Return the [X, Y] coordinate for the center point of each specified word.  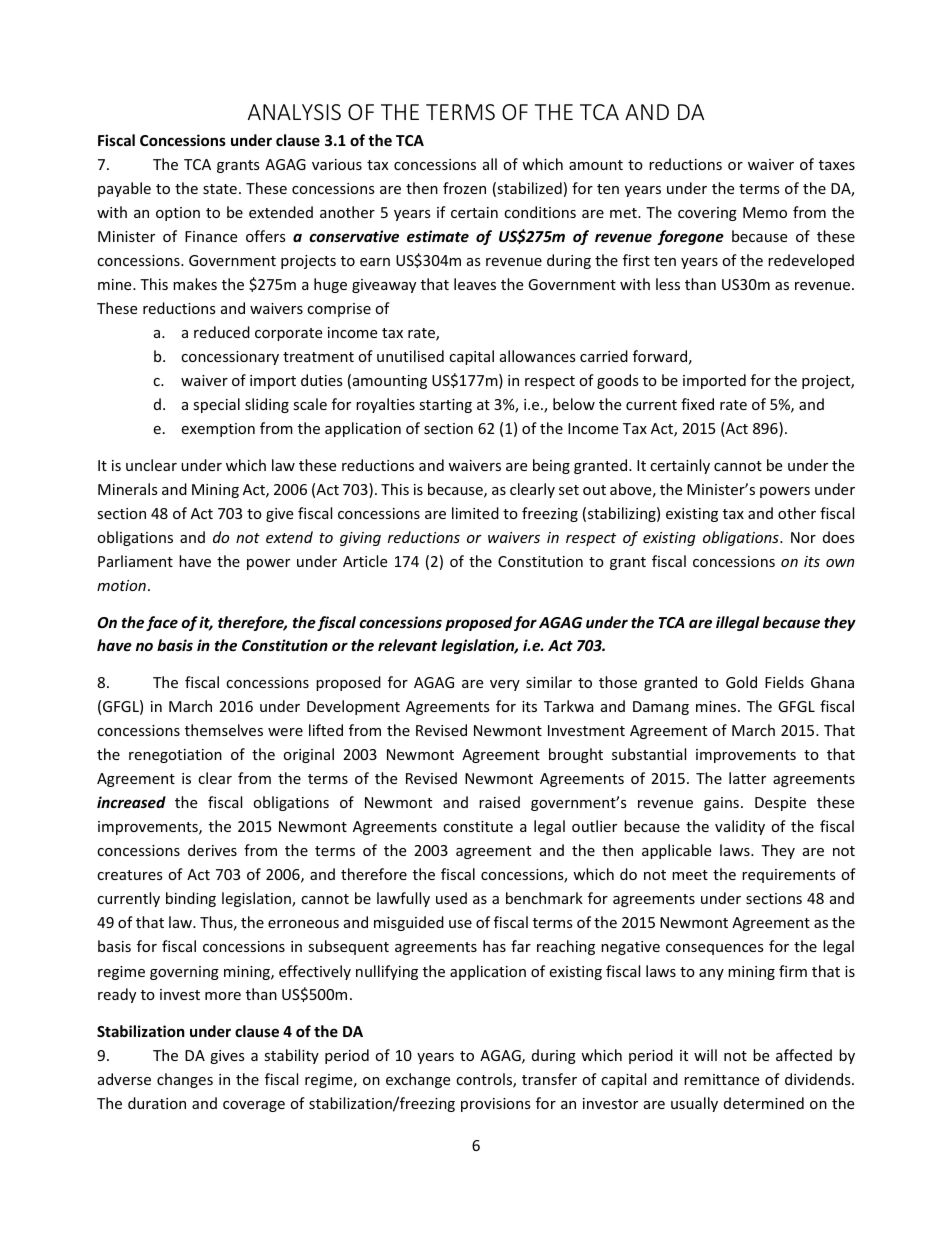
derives [212, 850]
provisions [496, 1105]
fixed [697, 404]
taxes [837, 165]
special [216, 405]
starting [445, 406]
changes [185, 1080]
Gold [741, 682]
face [162, 623]
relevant [407, 645]
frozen [464, 188]
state [220, 189]
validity [740, 827]
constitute [478, 826]
